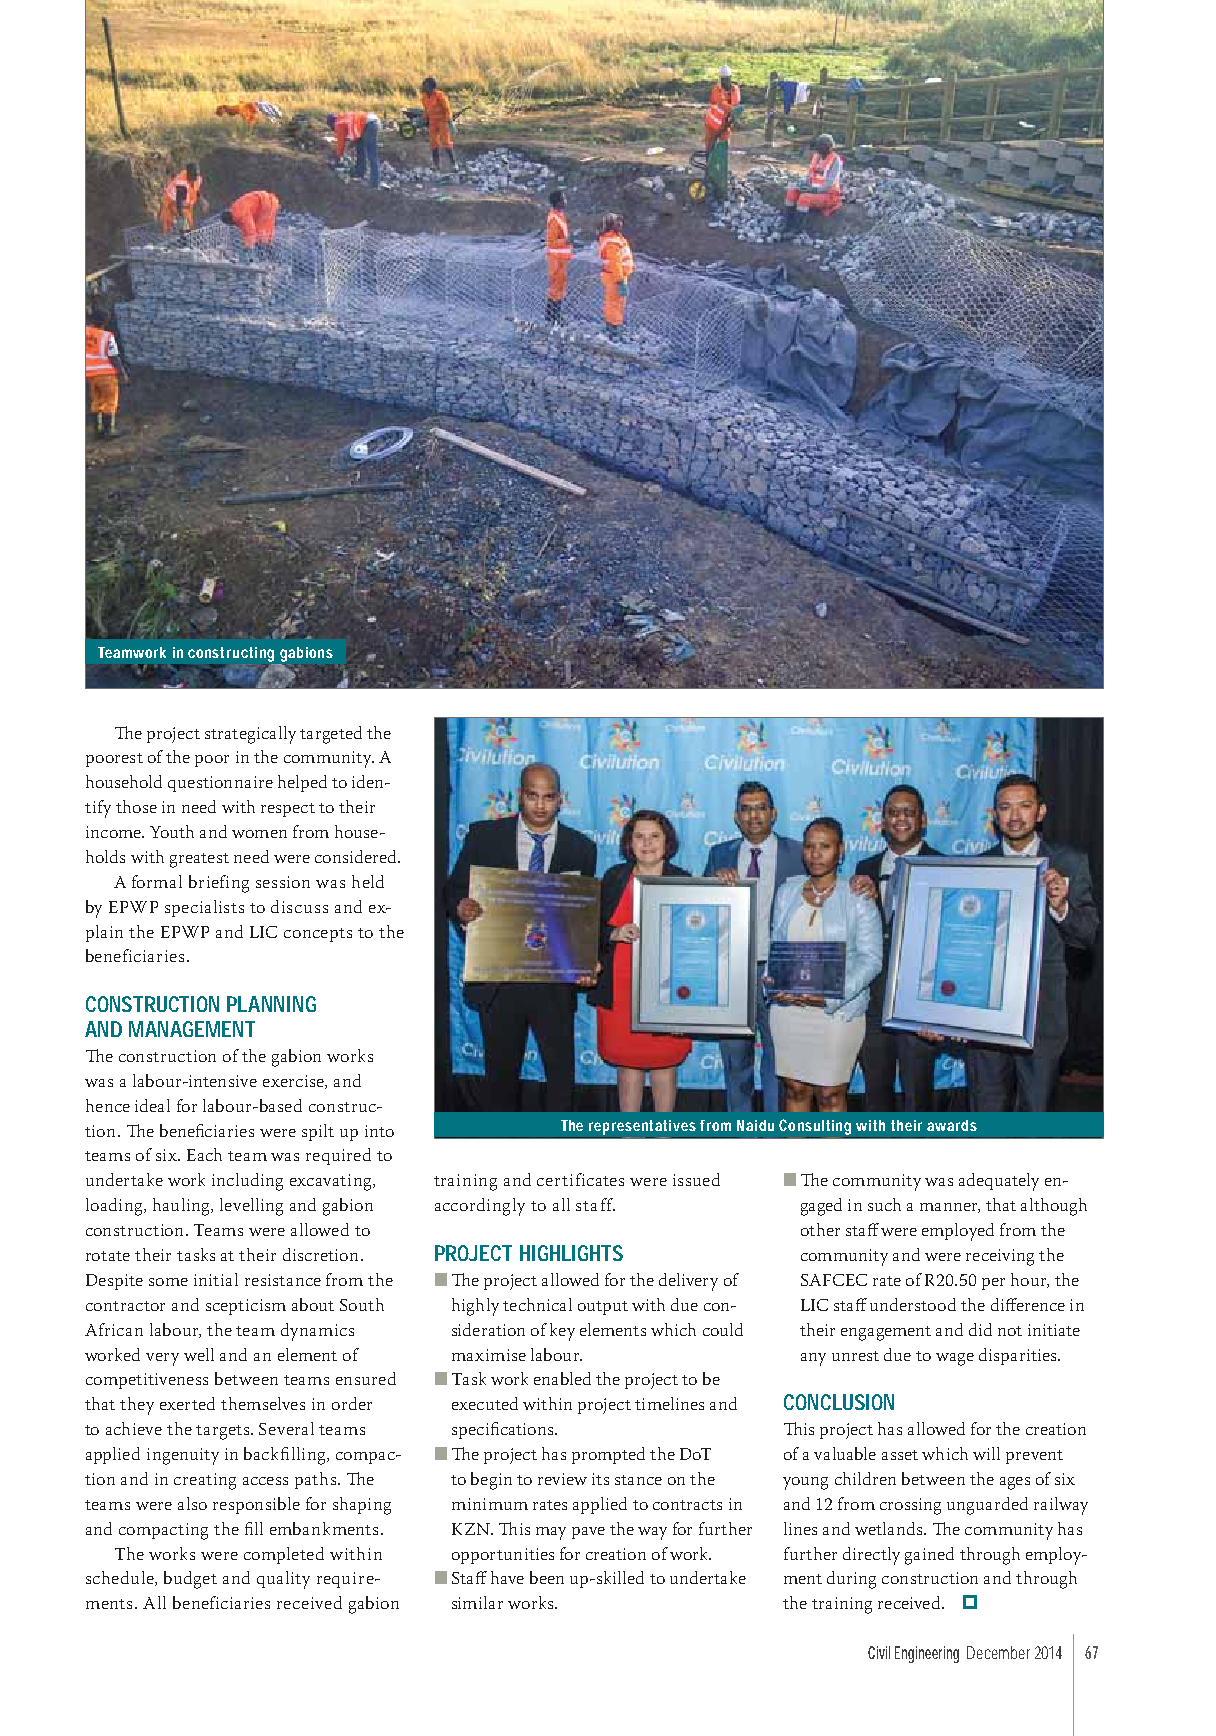 This image has width=1216, height=1736. What do you see at coordinates (357, 856) in the image?
I see `considered` at bounding box center [357, 856].
